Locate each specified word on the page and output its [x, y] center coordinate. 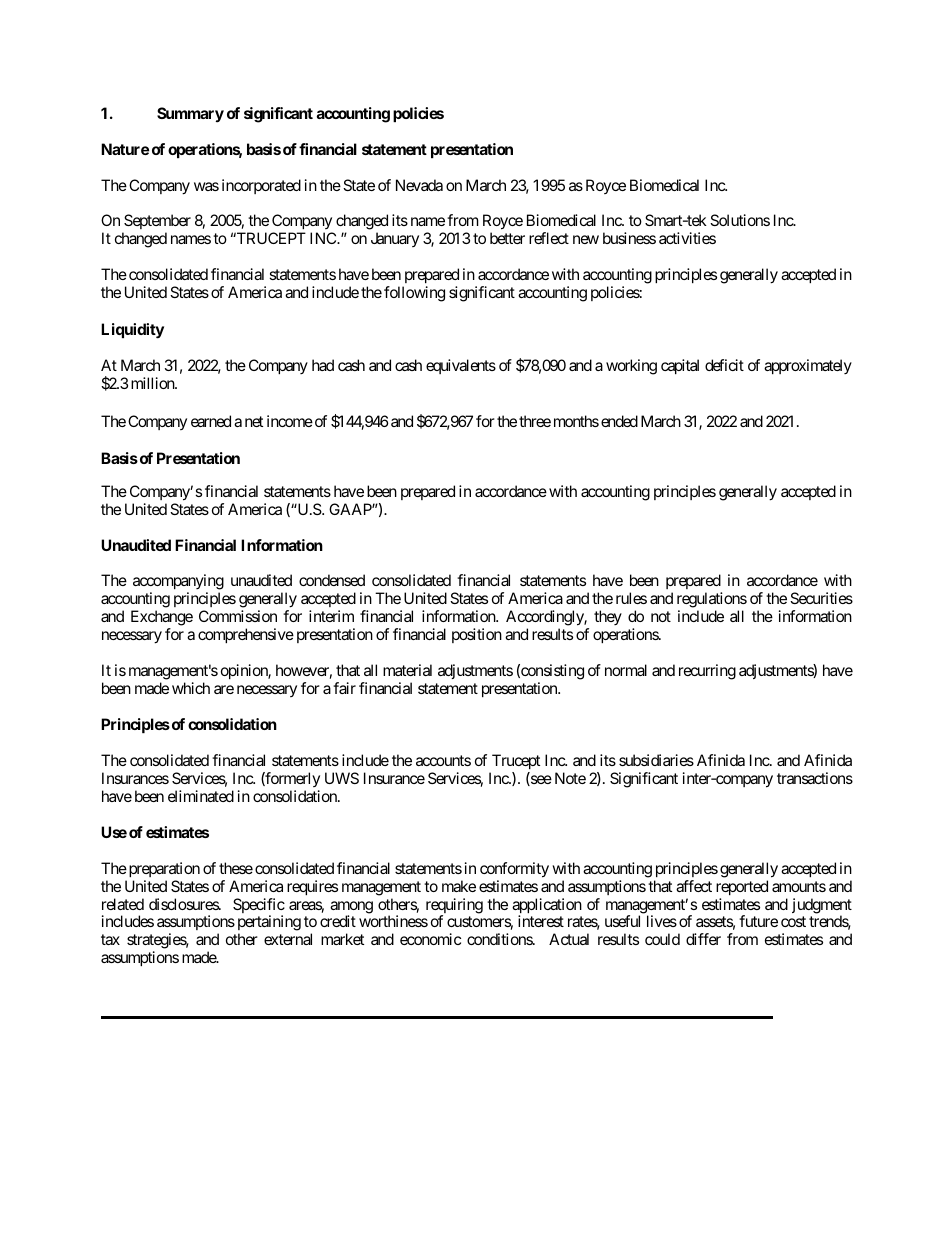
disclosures [184, 904]
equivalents [461, 366]
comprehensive [246, 635]
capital [680, 366]
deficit [724, 365]
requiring [454, 907]
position [477, 635]
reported [742, 887]
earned [211, 421]
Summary [190, 115]
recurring [707, 672]
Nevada [419, 185]
